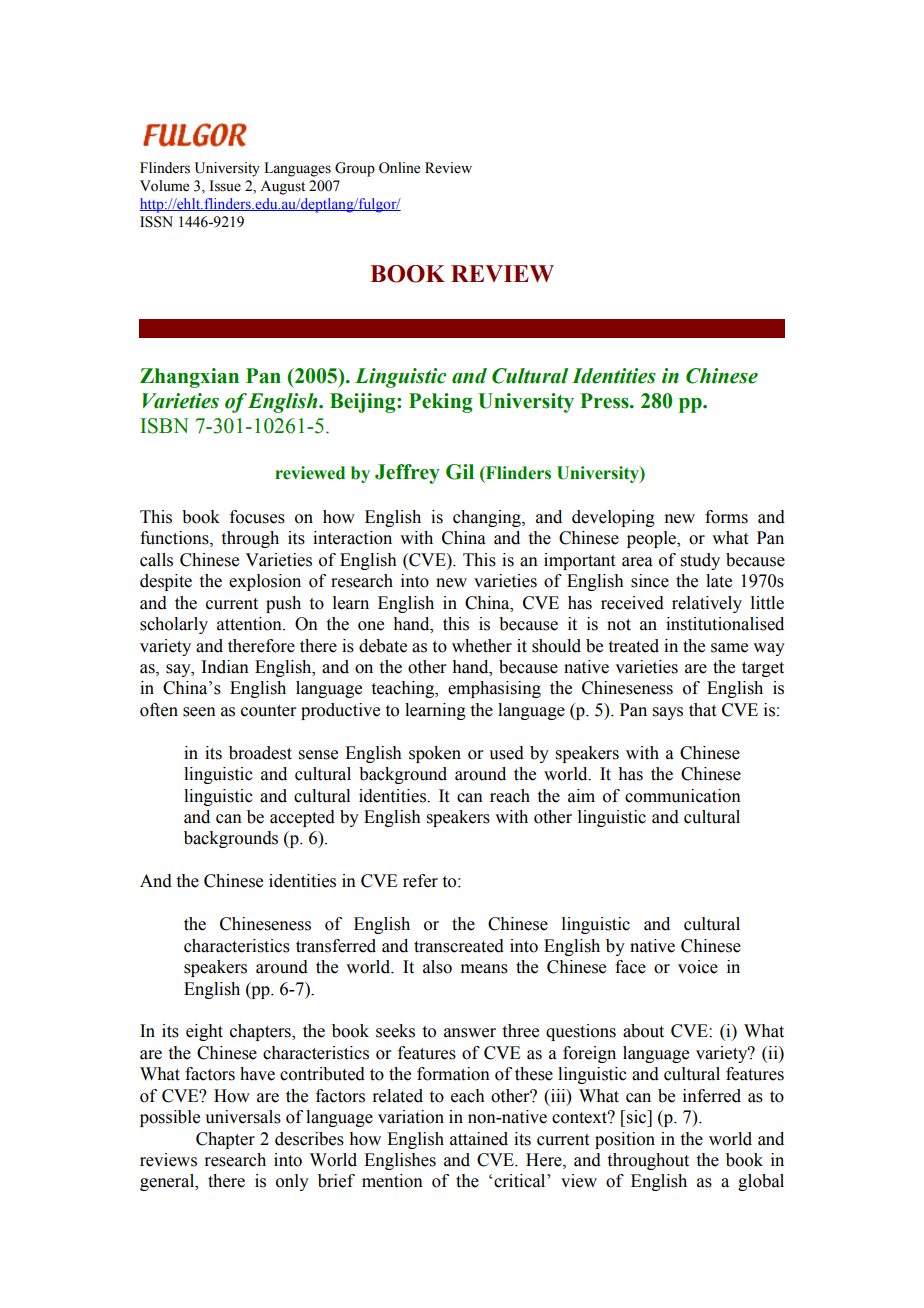 This document has width=924, height=1308. What do you see at coordinates (420, 881) in the document?
I see `refer` at bounding box center [420, 881].
